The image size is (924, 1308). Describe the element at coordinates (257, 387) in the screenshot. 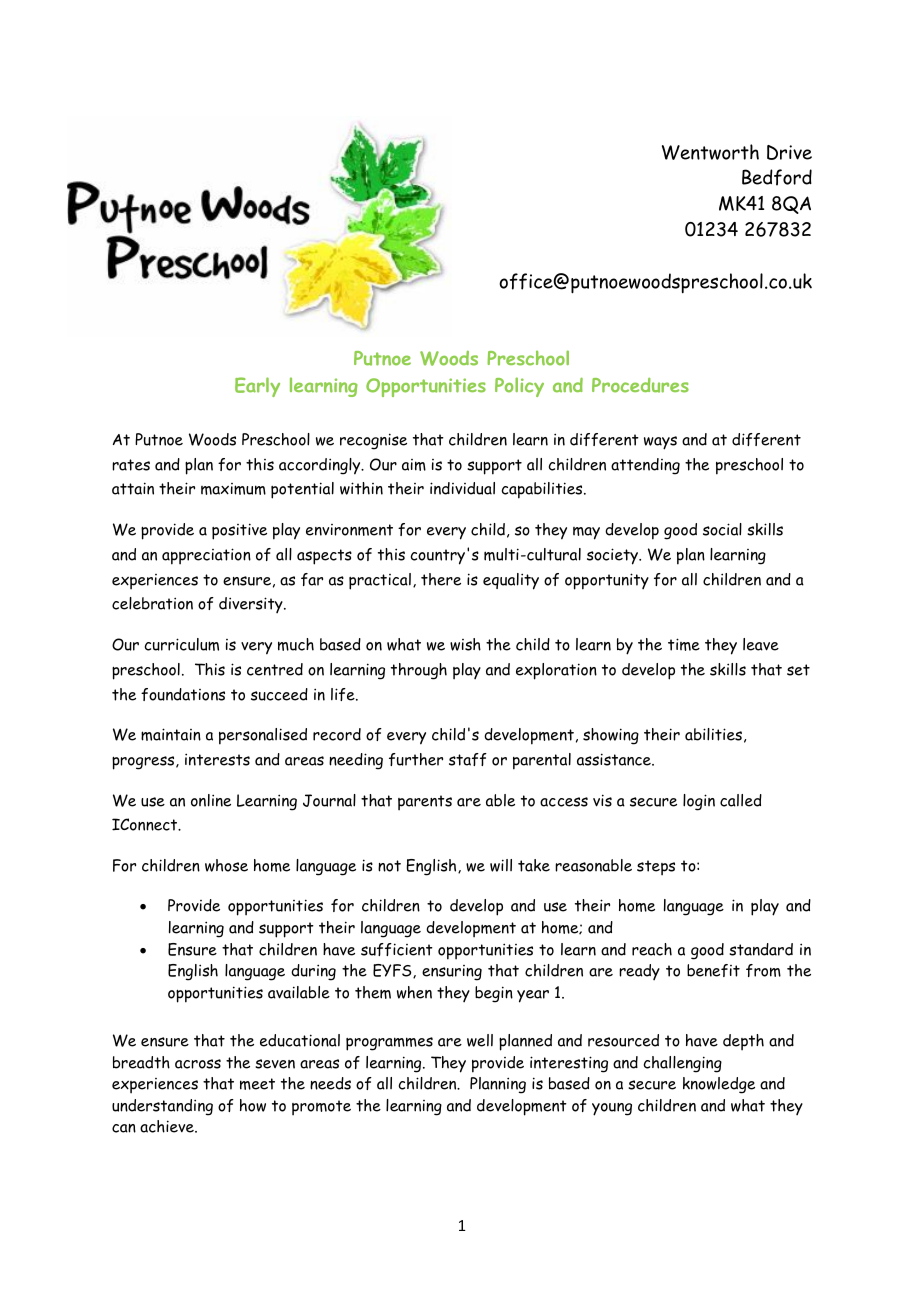

I see `Early` at that location.
